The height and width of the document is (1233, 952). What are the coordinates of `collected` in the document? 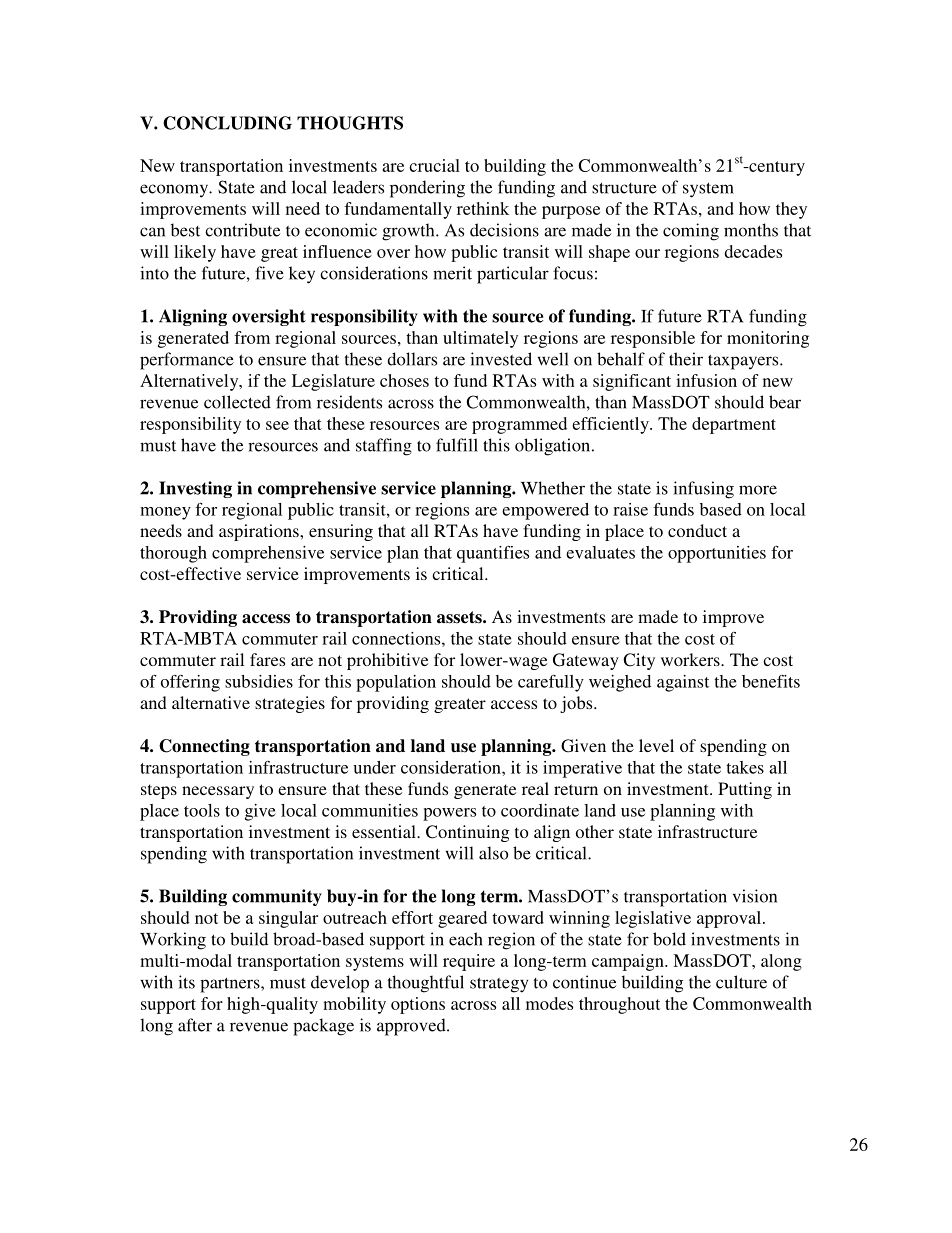 It's located at (237, 402).
